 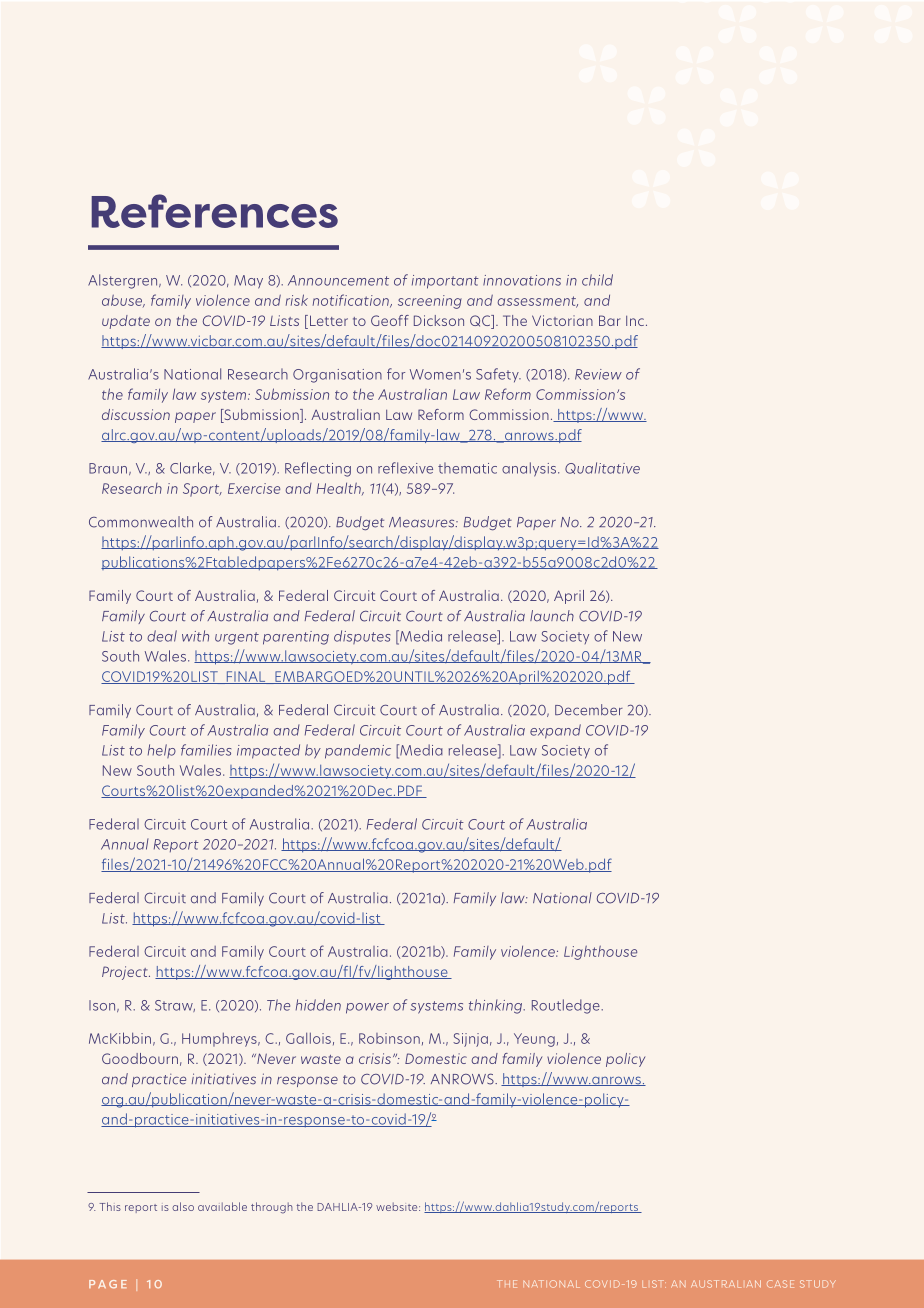 What do you see at coordinates (126, 973) in the document?
I see `Project` at bounding box center [126, 973].
